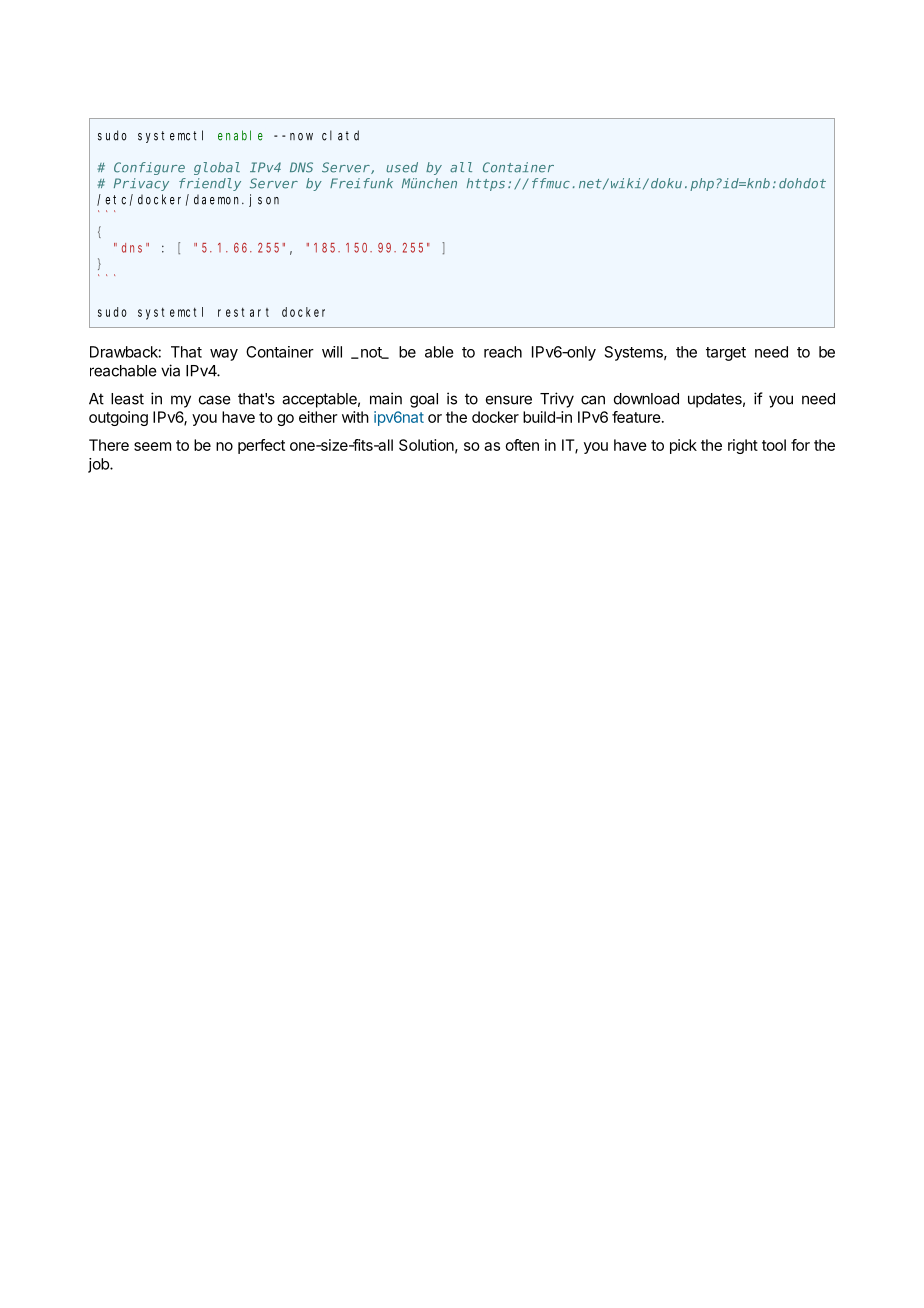 The image size is (924, 1308). What do you see at coordinates (726, 354) in the image?
I see `target` at bounding box center [726, 354].
